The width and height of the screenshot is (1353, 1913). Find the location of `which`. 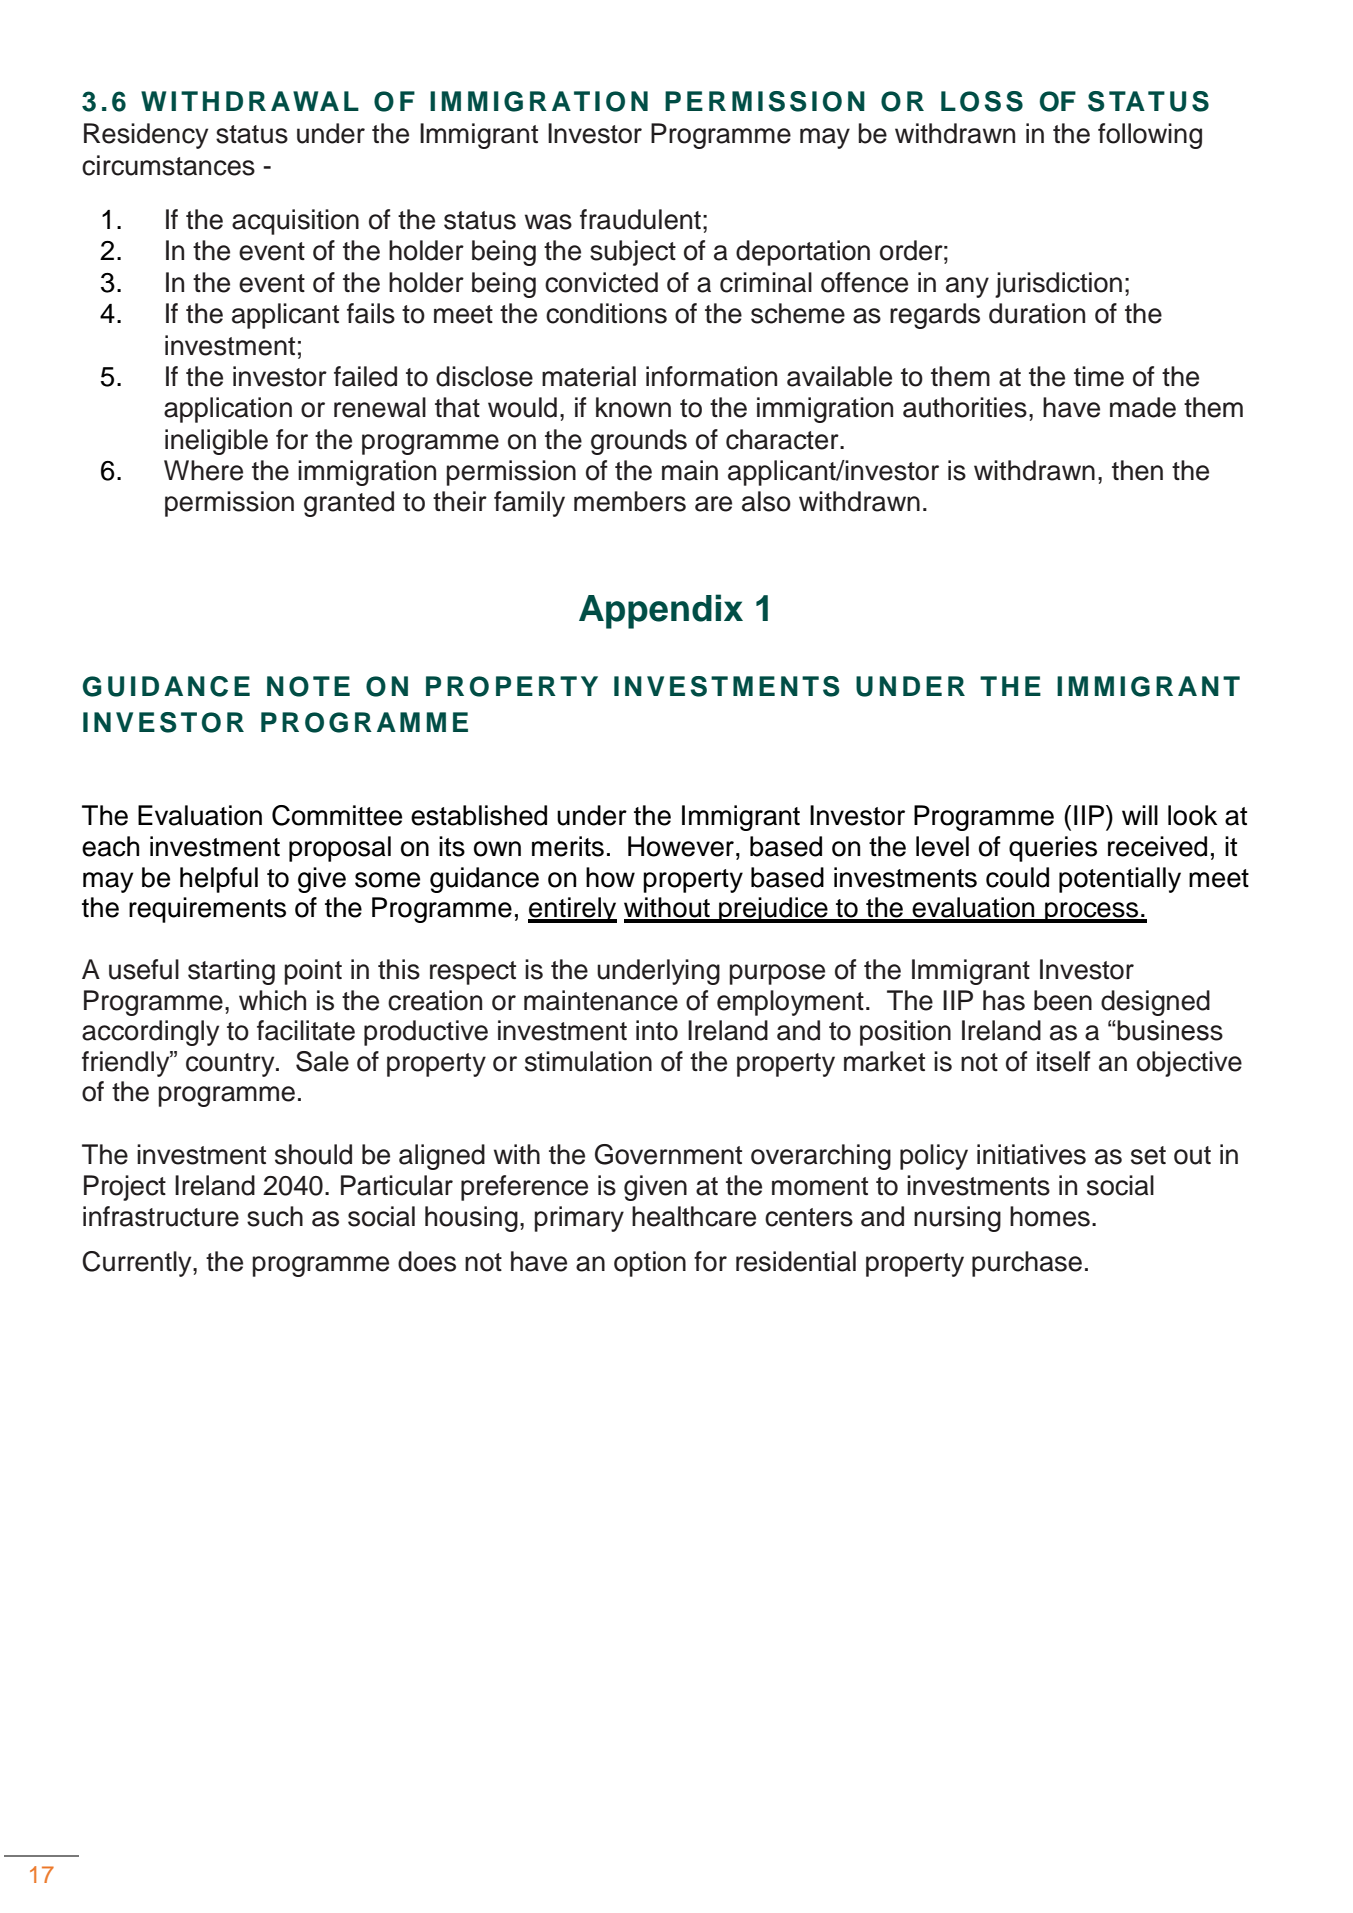

which is located at coordinates (272, 1000).
